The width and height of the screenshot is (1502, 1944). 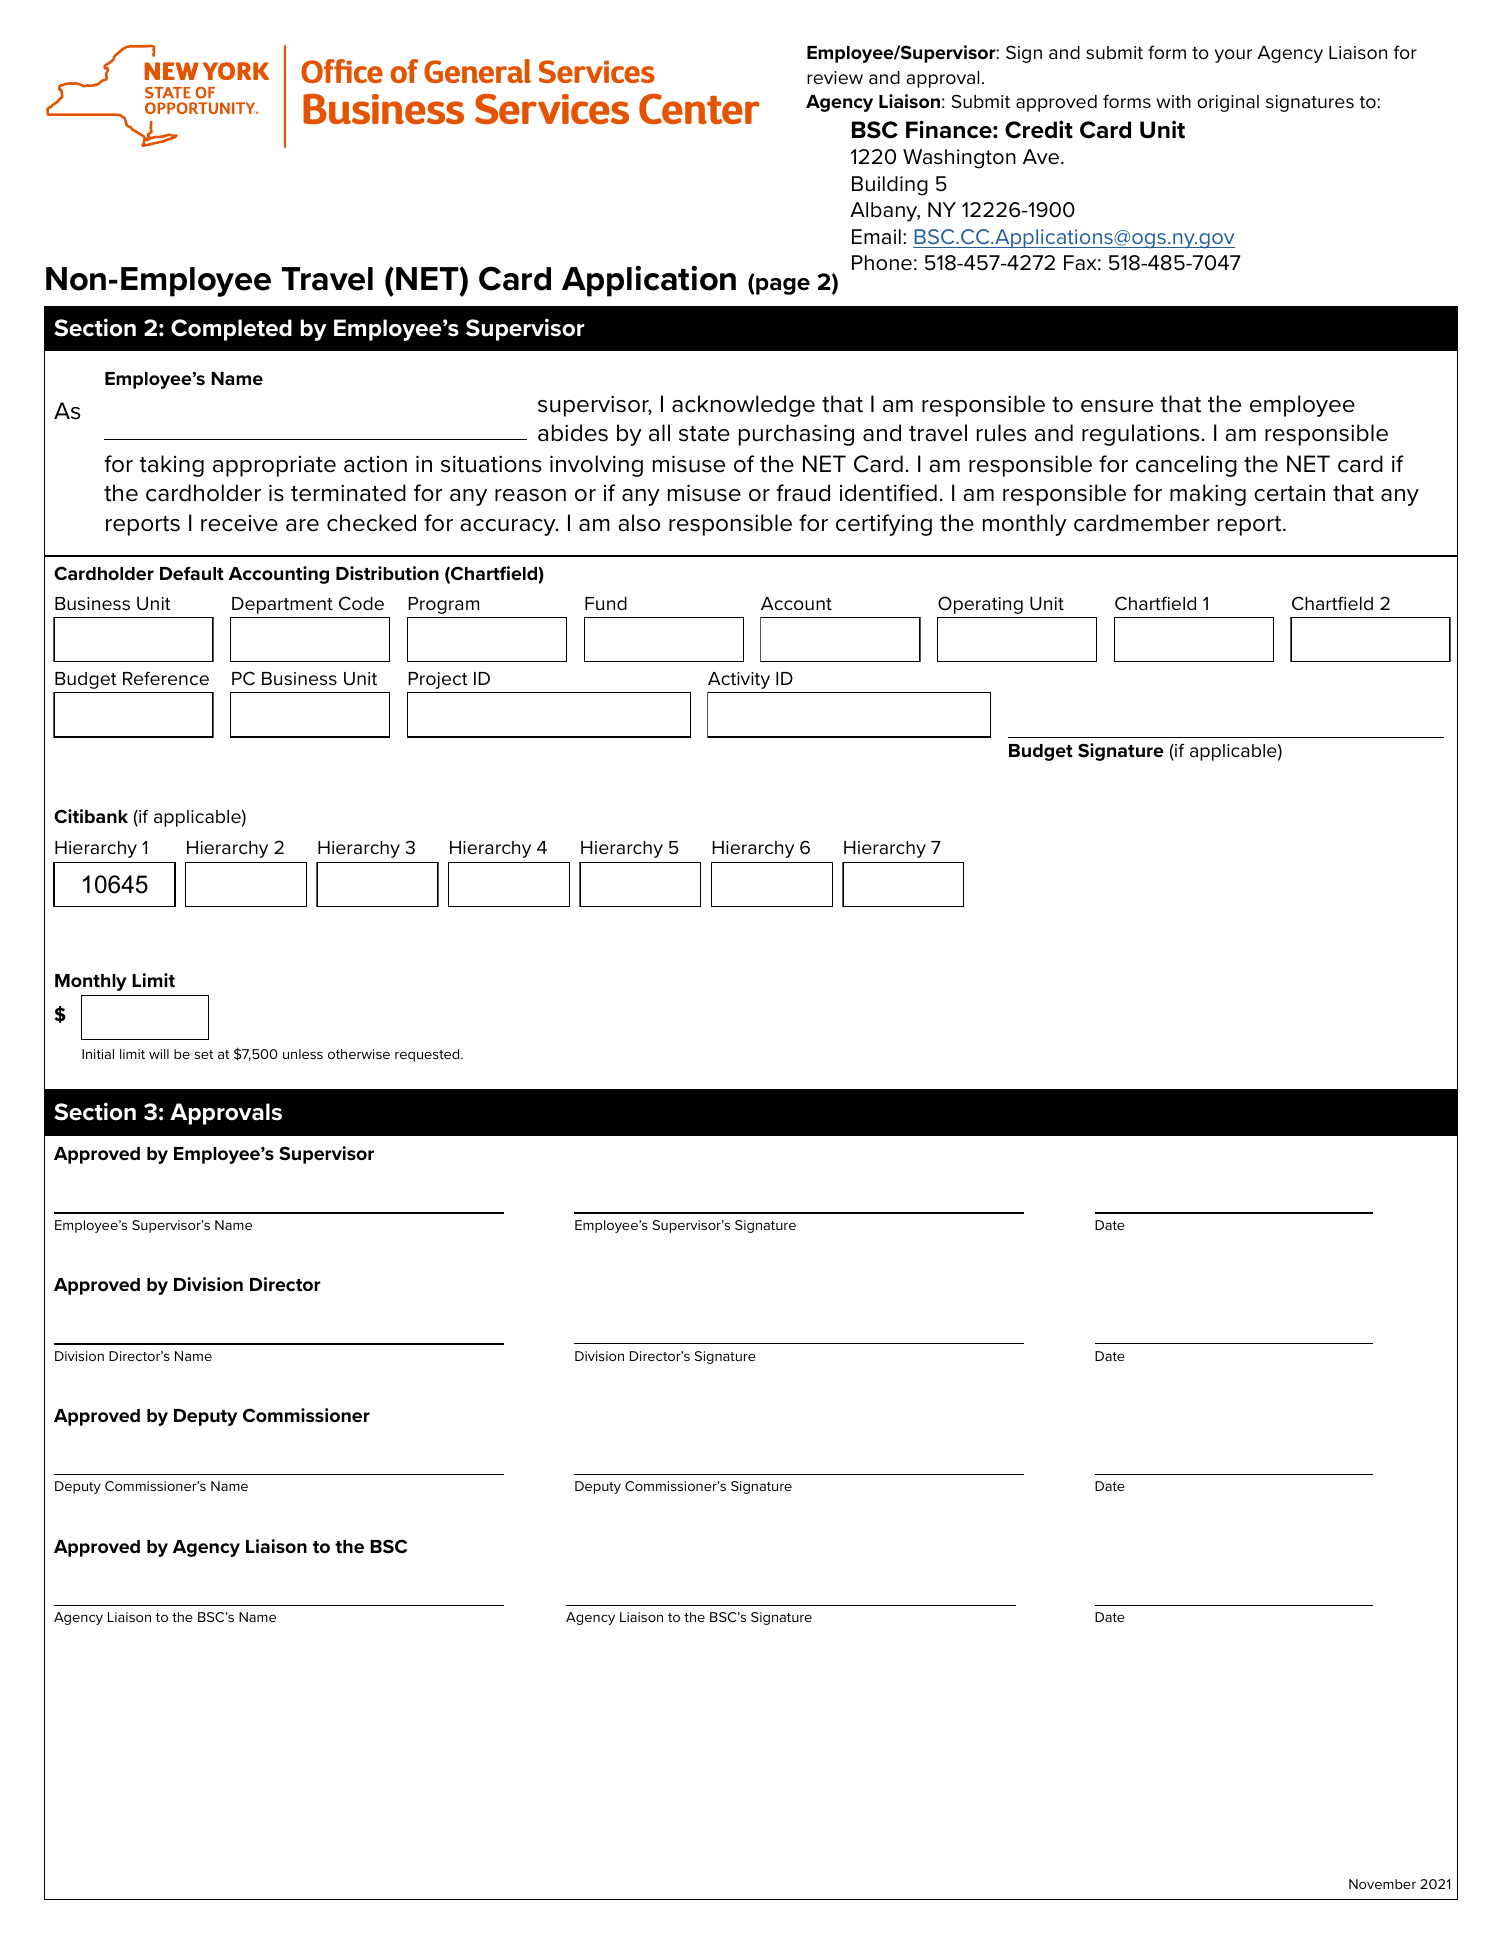 What do you see at coordinates (203, 1054) in the screenshot?
I see `set` at bounding box center [203, 1054].
